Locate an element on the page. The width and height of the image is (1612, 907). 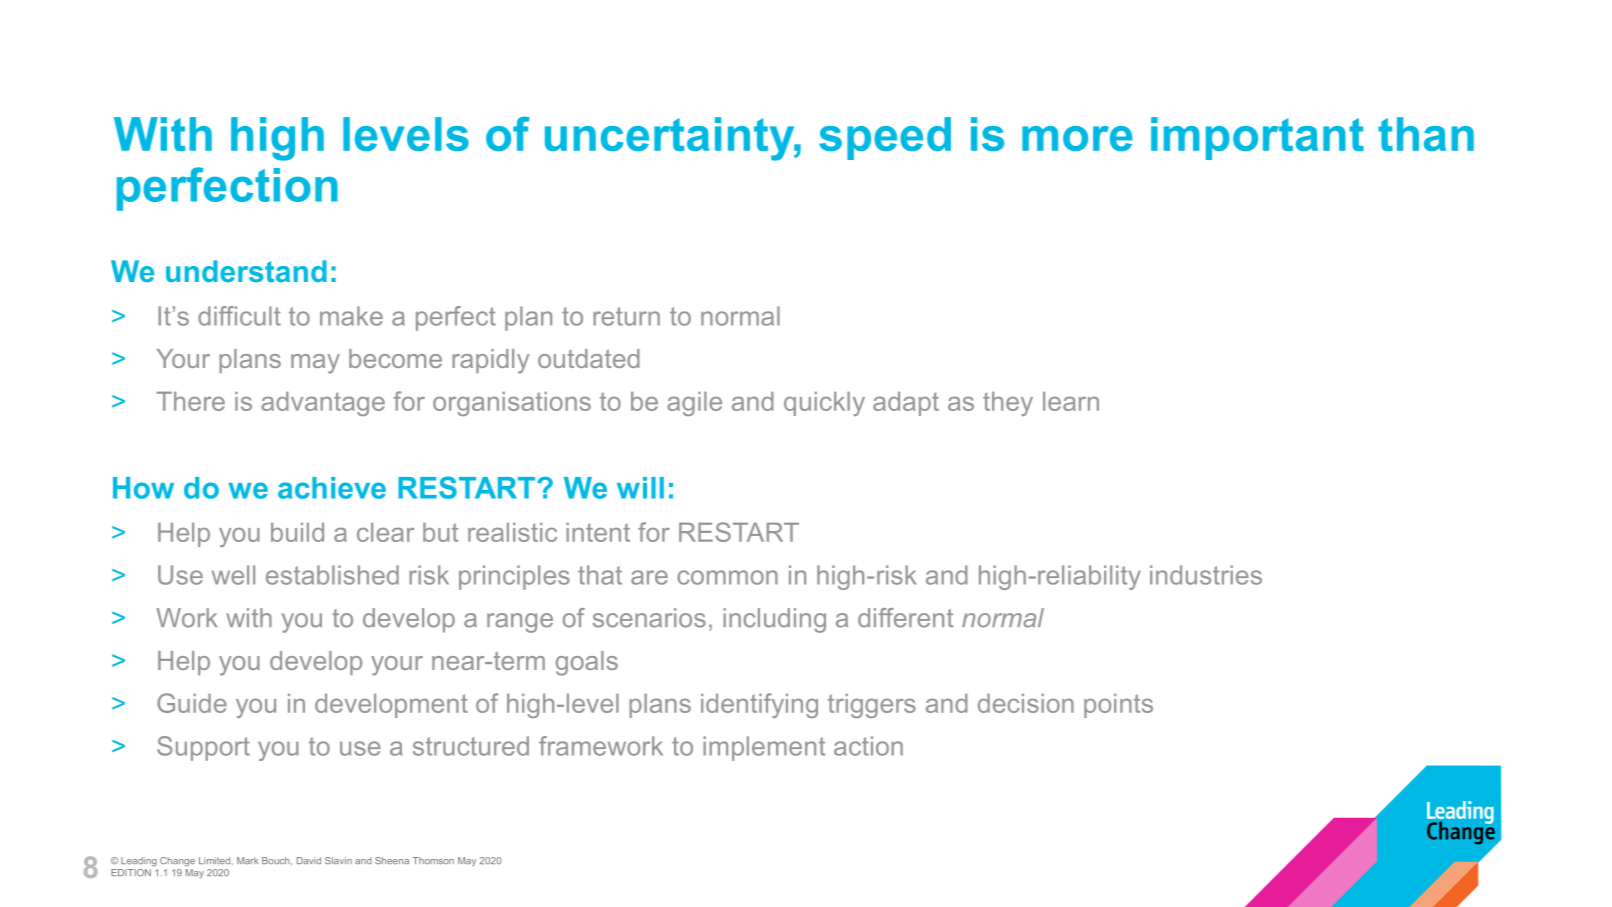
difficult is located at coordinates (239, 316).
